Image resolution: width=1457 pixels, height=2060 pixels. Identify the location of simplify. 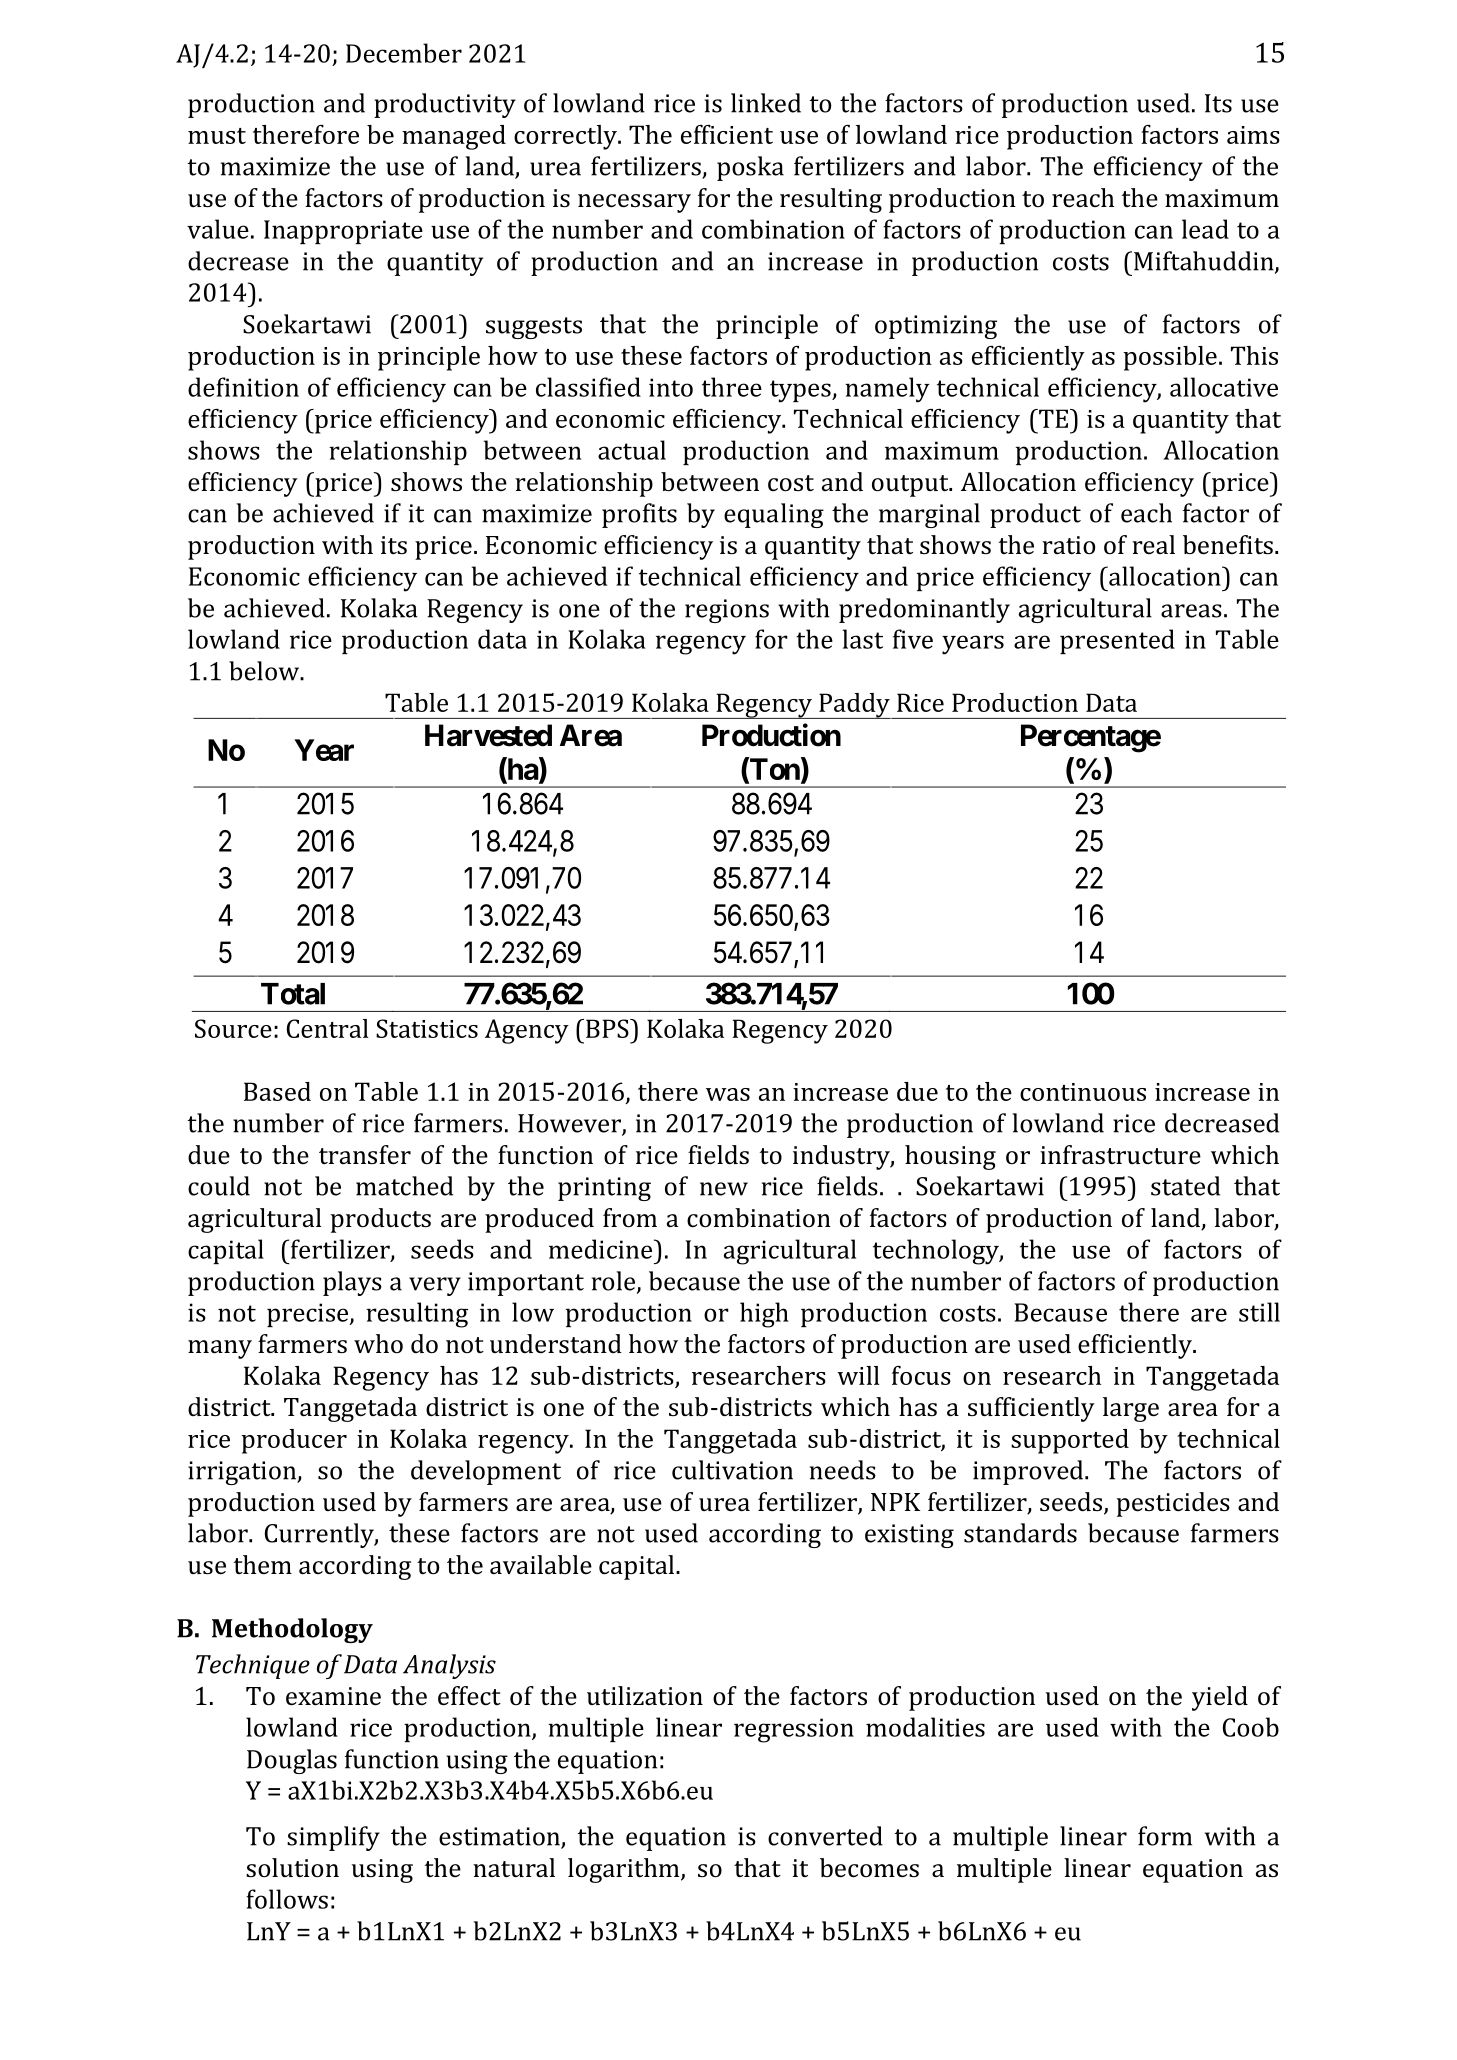
(333, 1838).
